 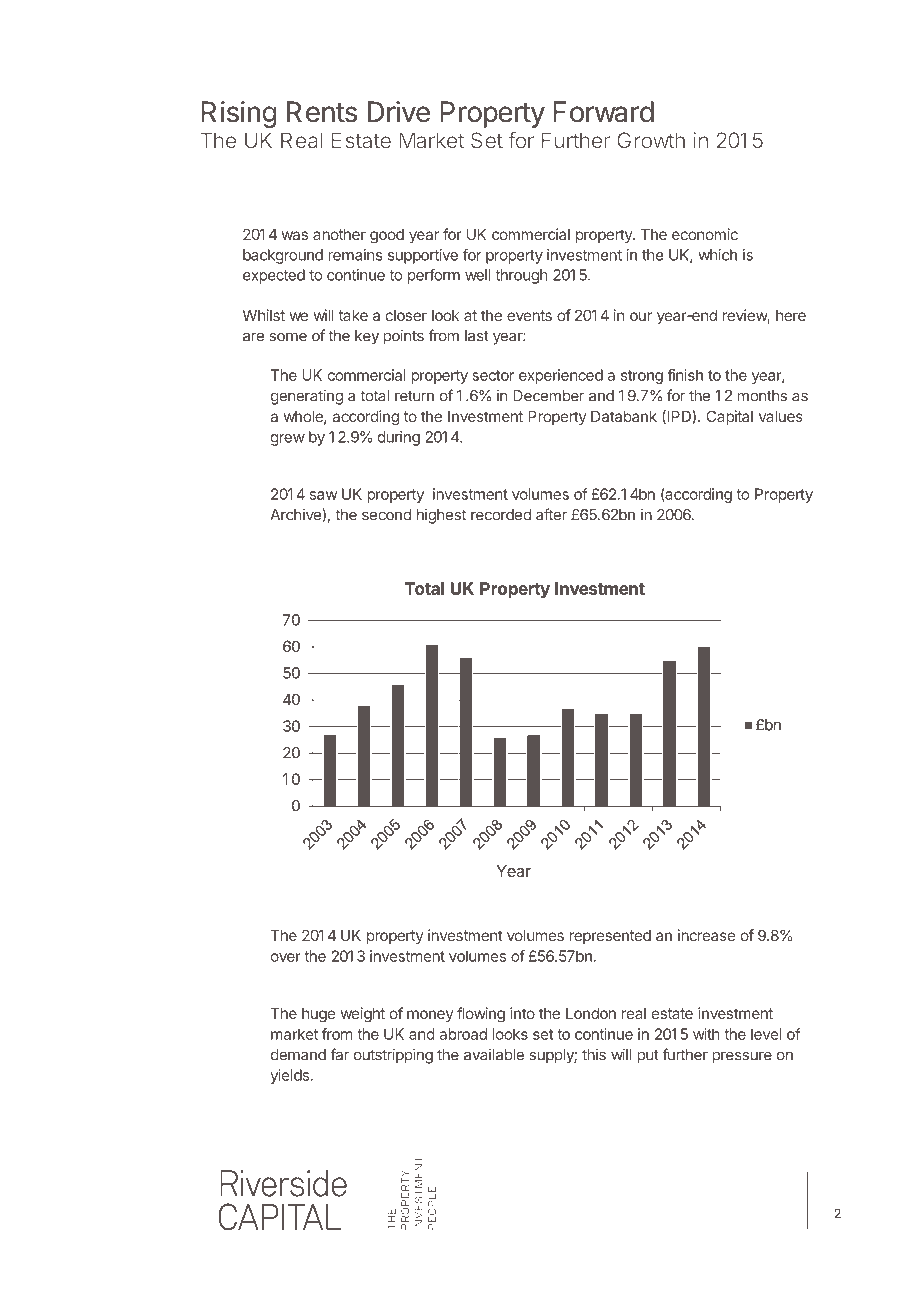 What do you see at coordinates (603, 112) in the screenshot?
I see `Forward` at bounding box center [603, 112].
